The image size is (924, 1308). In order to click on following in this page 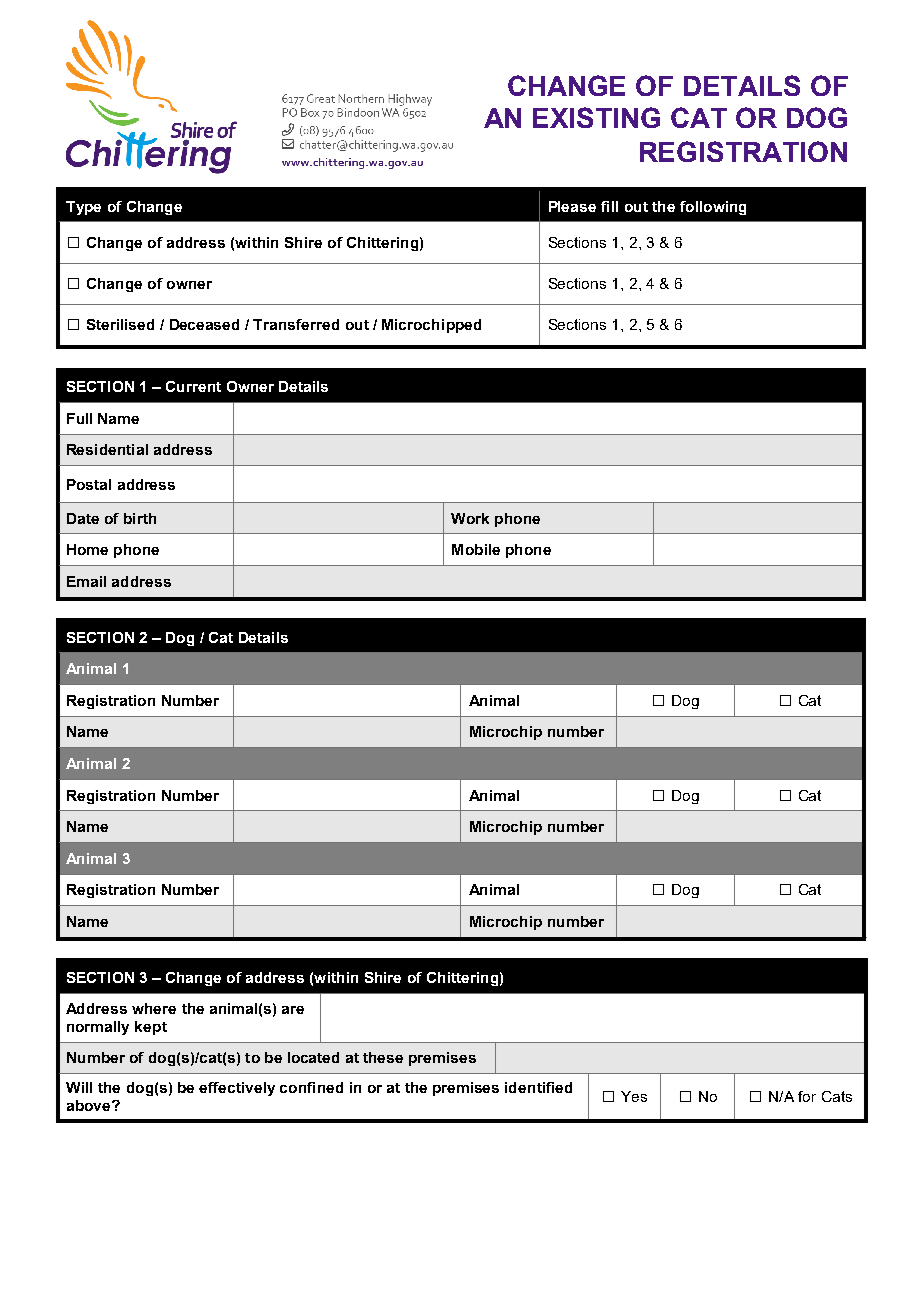, I will do `click(713, 208)`.
